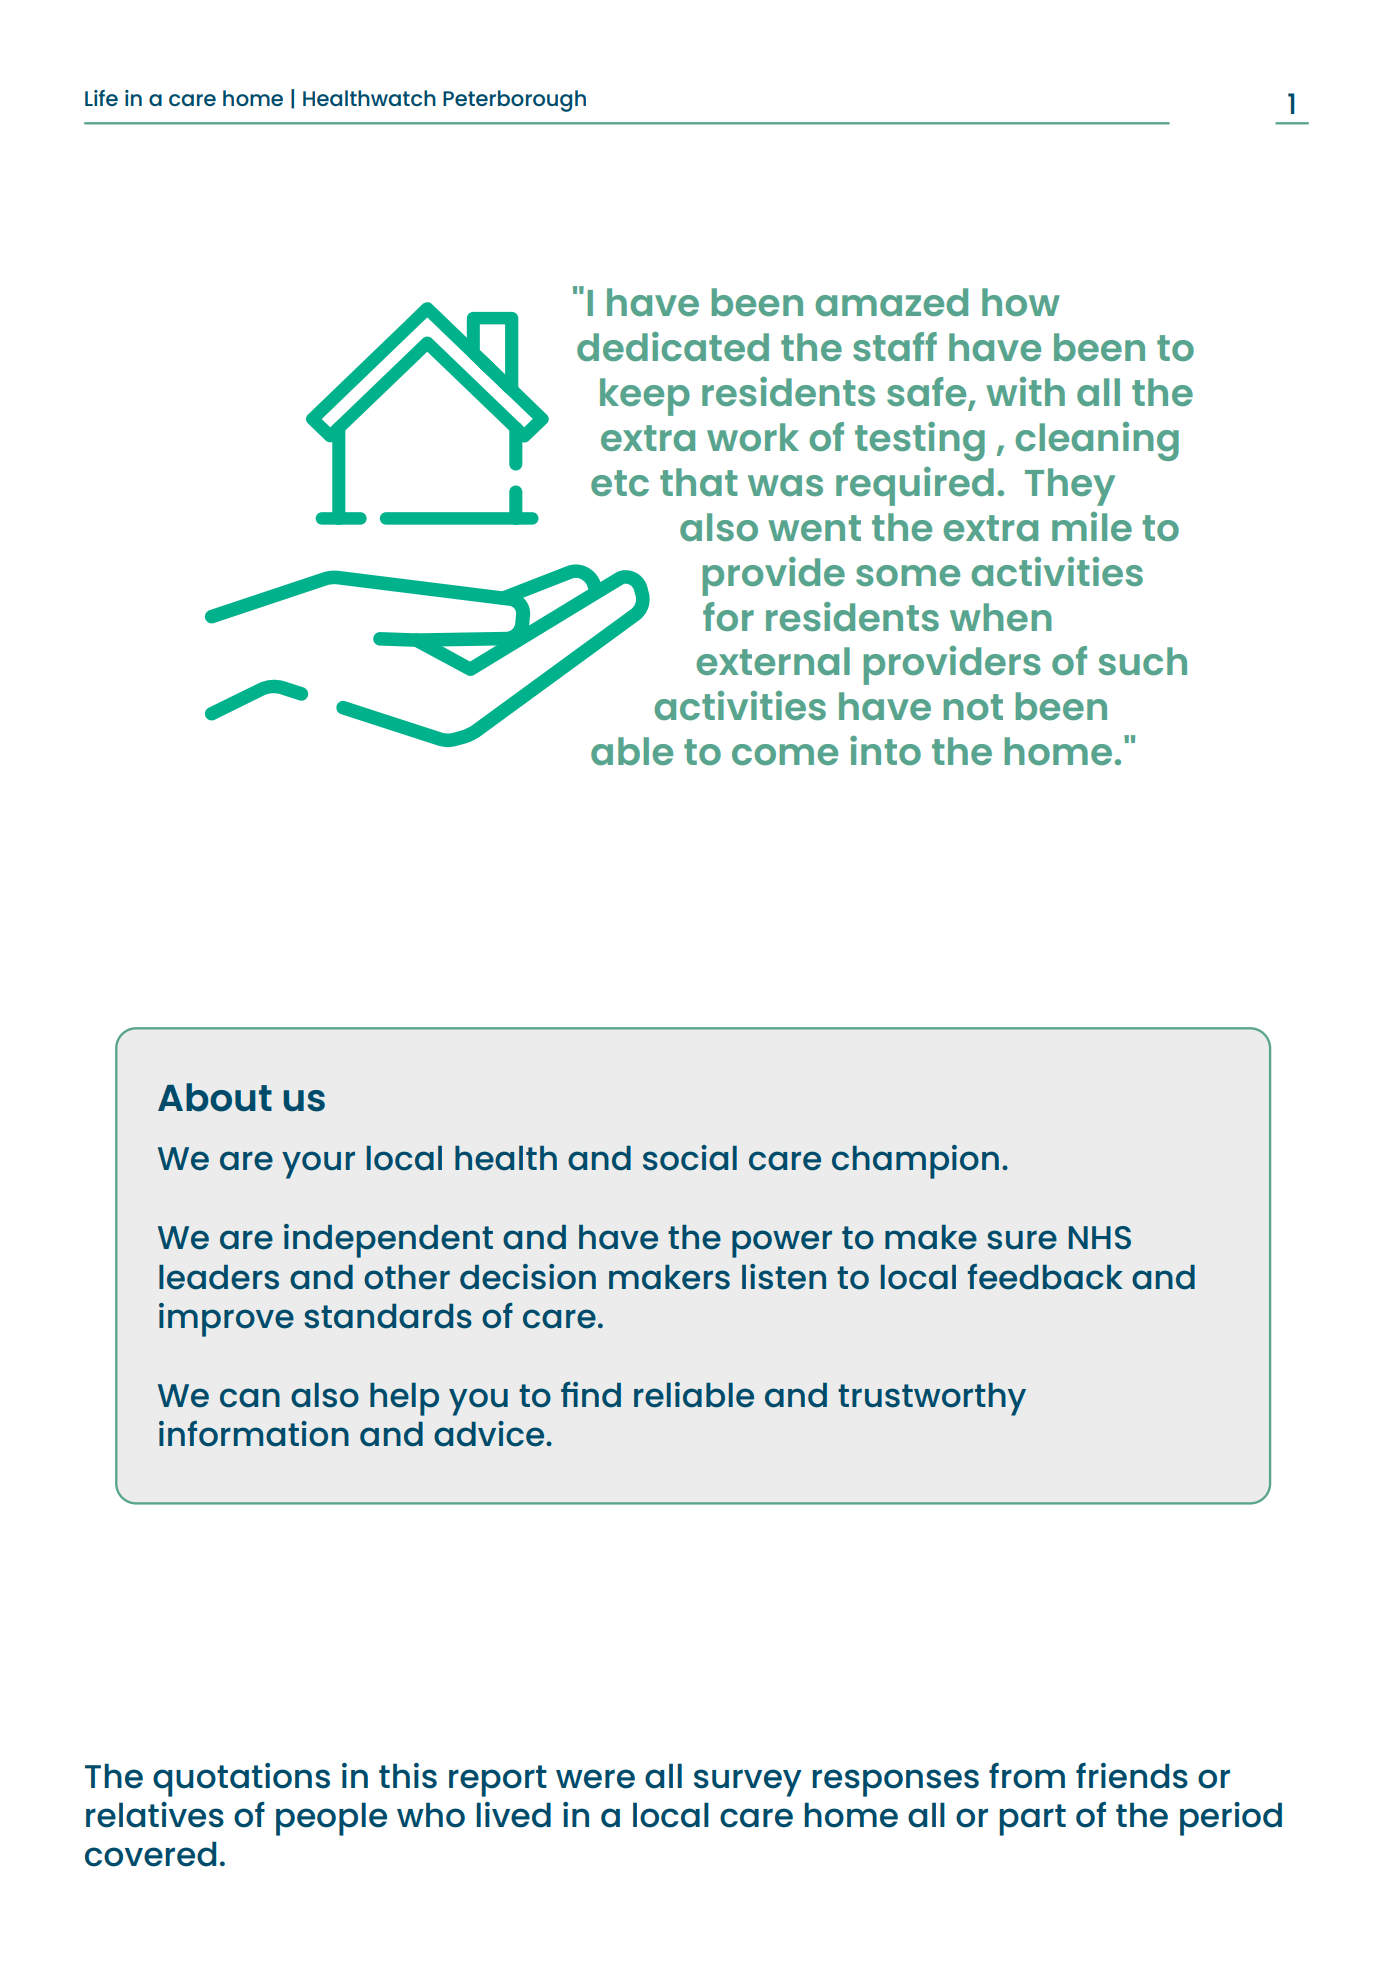  Describe the element at coordinates (595, 1779) in the image. I see `were` at that location.
